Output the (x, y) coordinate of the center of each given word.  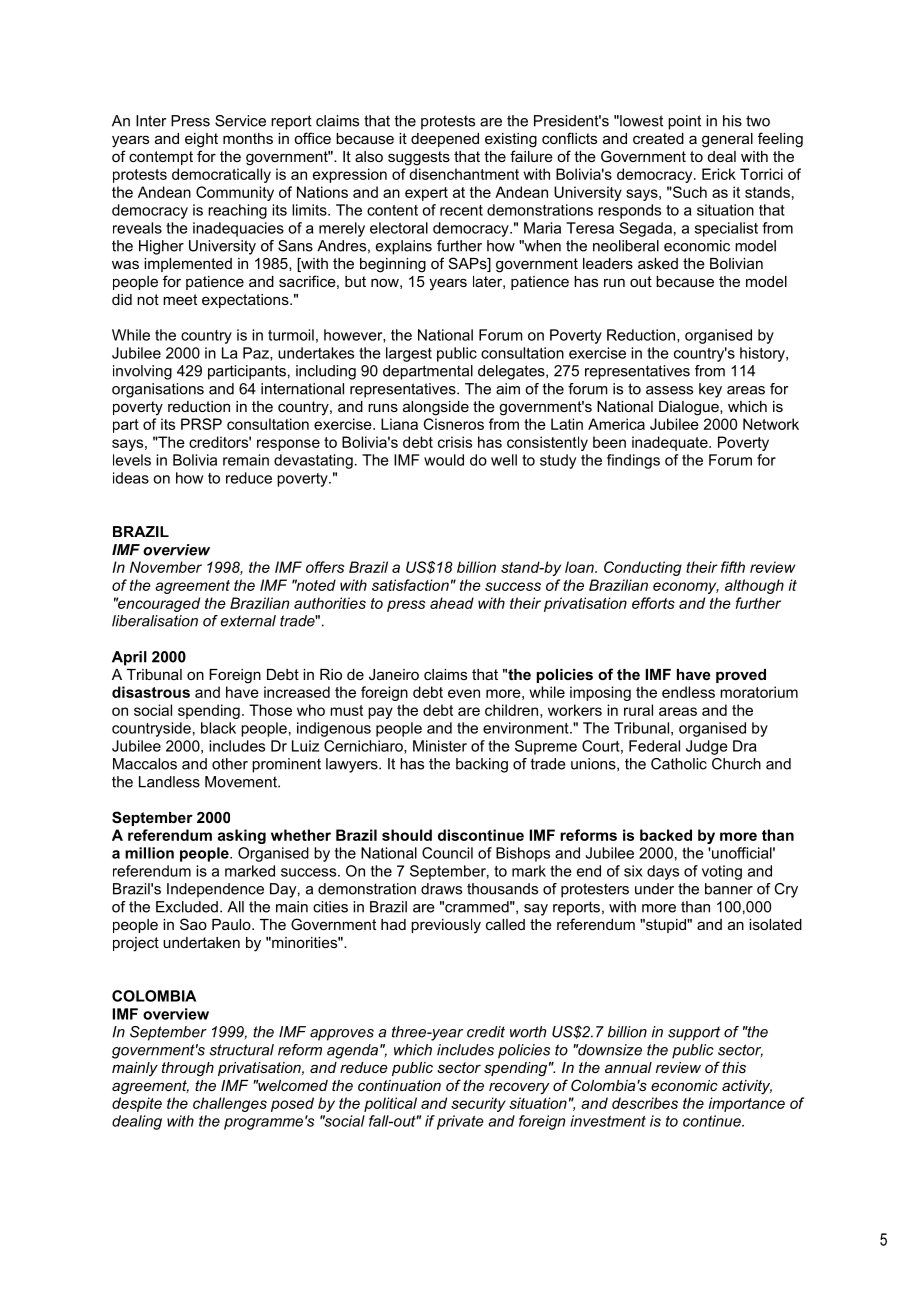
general (727, 140)
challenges (230, 1104)
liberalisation (155, 621)
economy (686, 588)
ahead (452, 603)
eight (201, 140)
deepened (445, 140)
